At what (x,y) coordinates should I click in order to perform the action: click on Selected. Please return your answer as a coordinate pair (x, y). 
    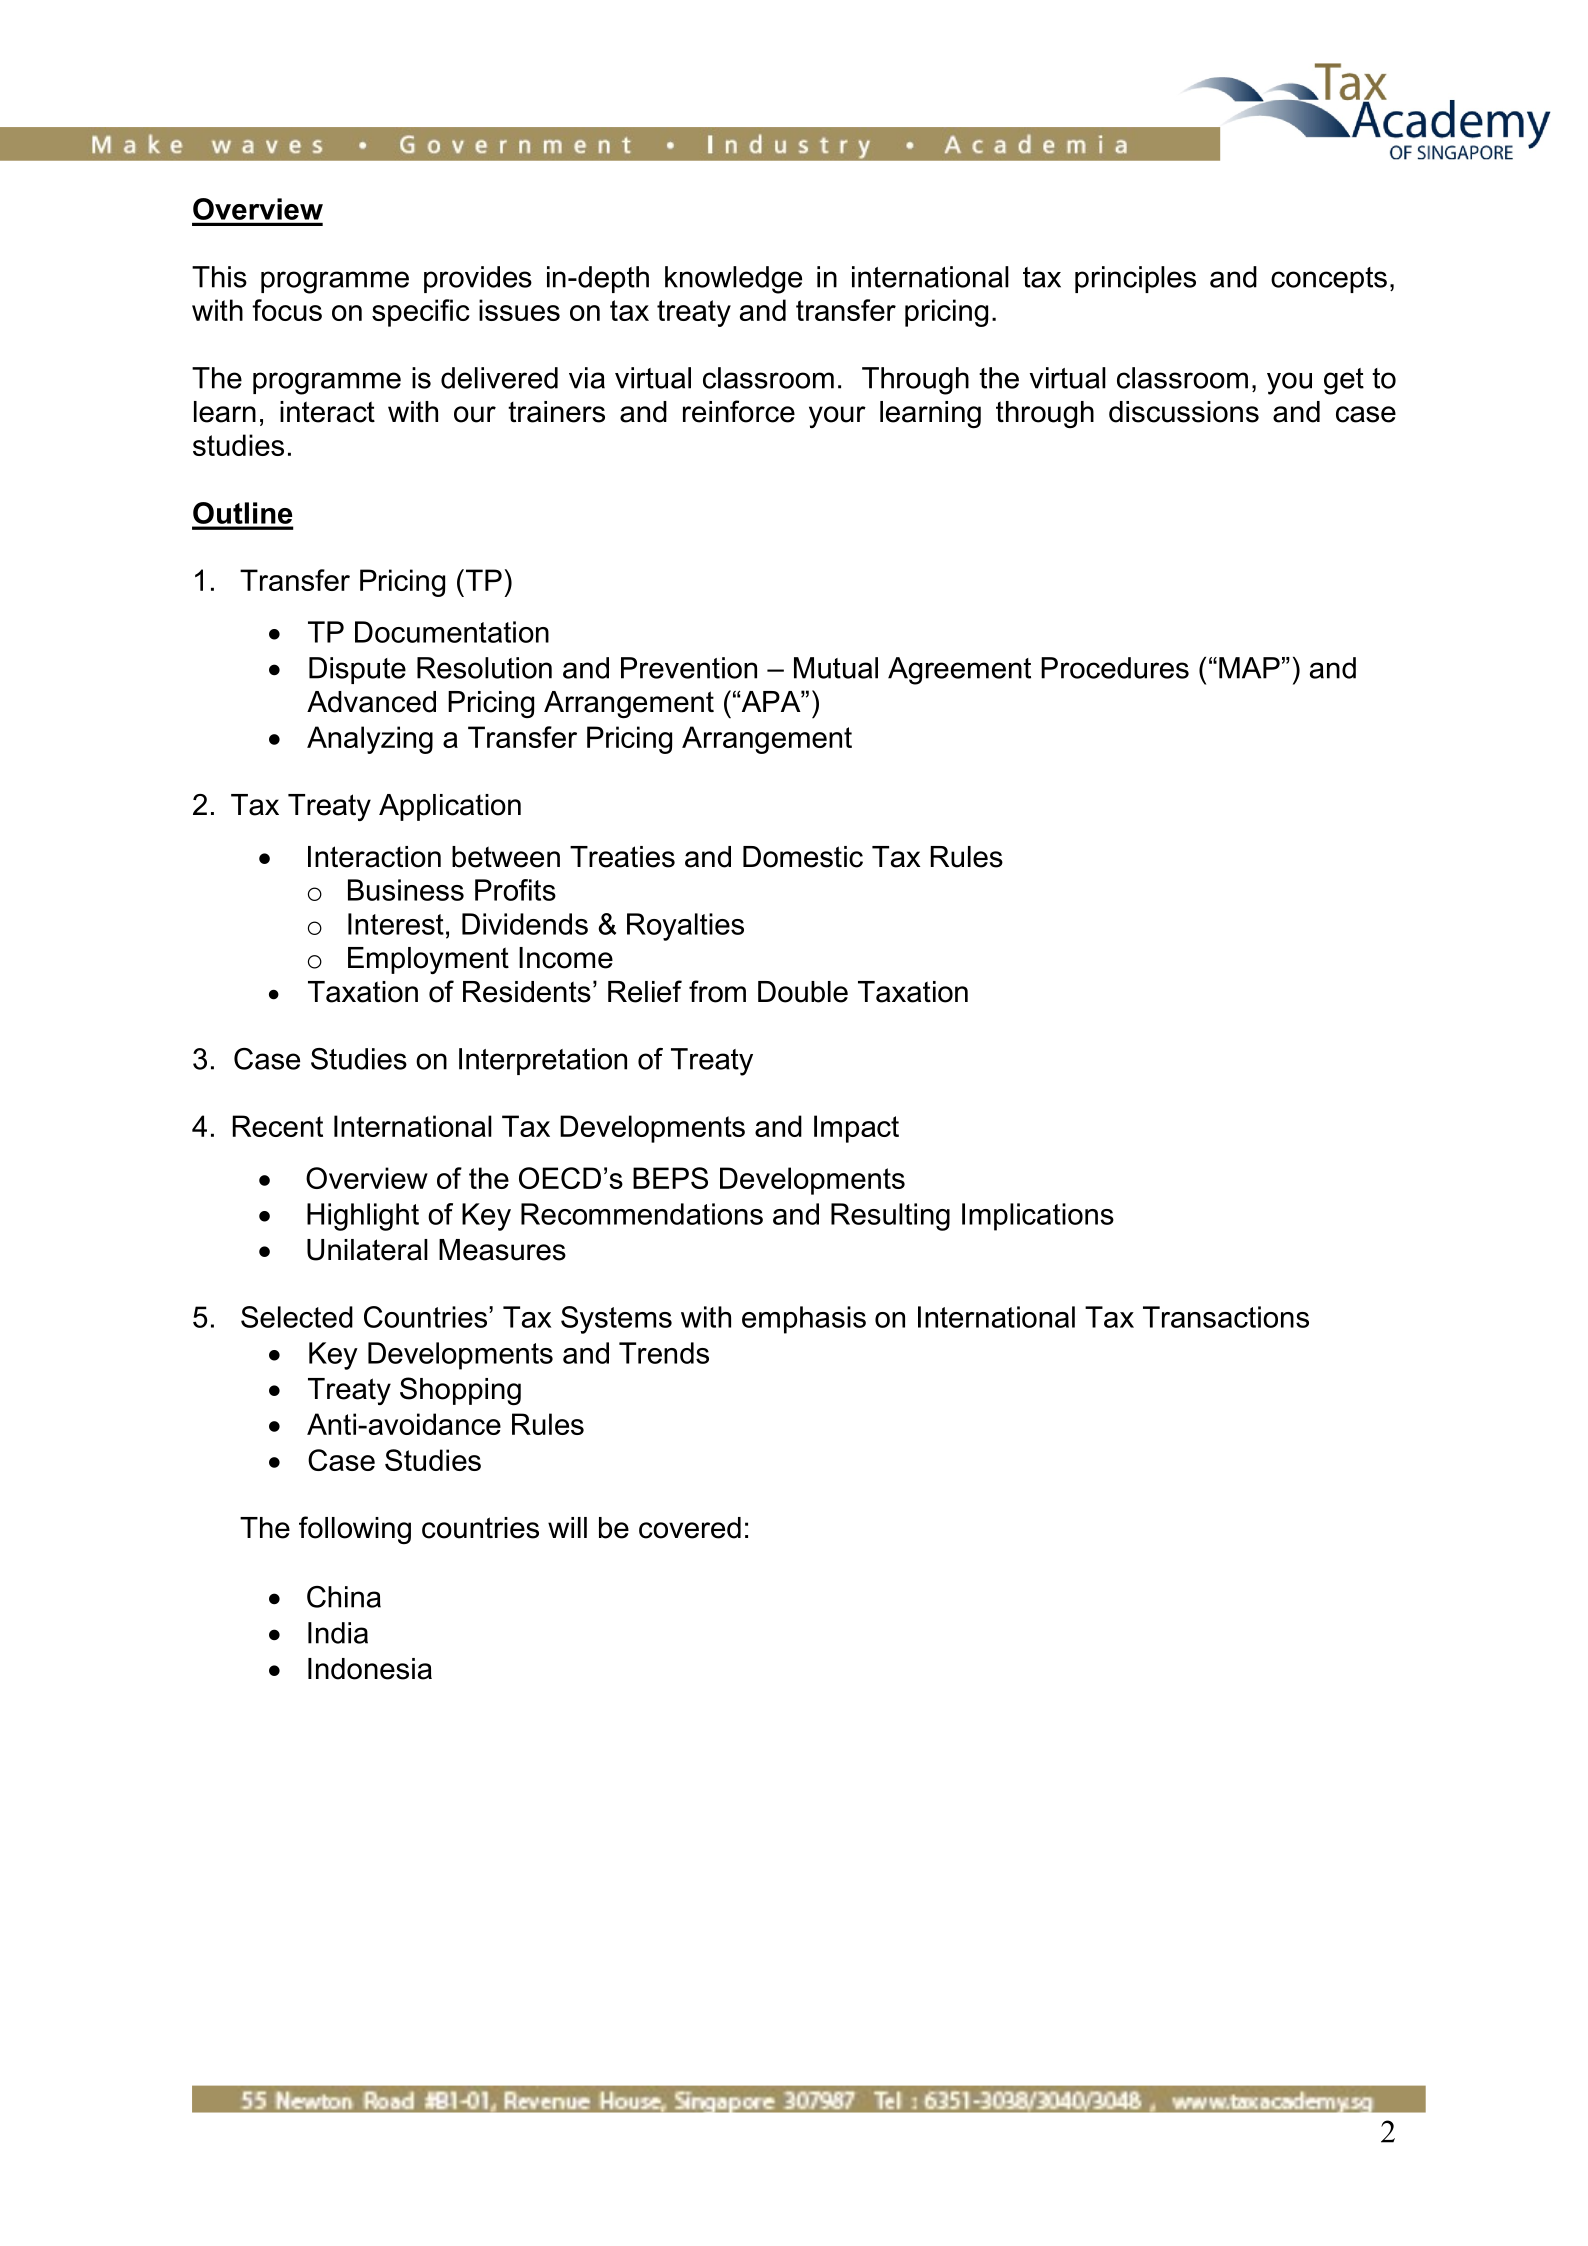
    Looking at the image, I should click on (297, 1317).
